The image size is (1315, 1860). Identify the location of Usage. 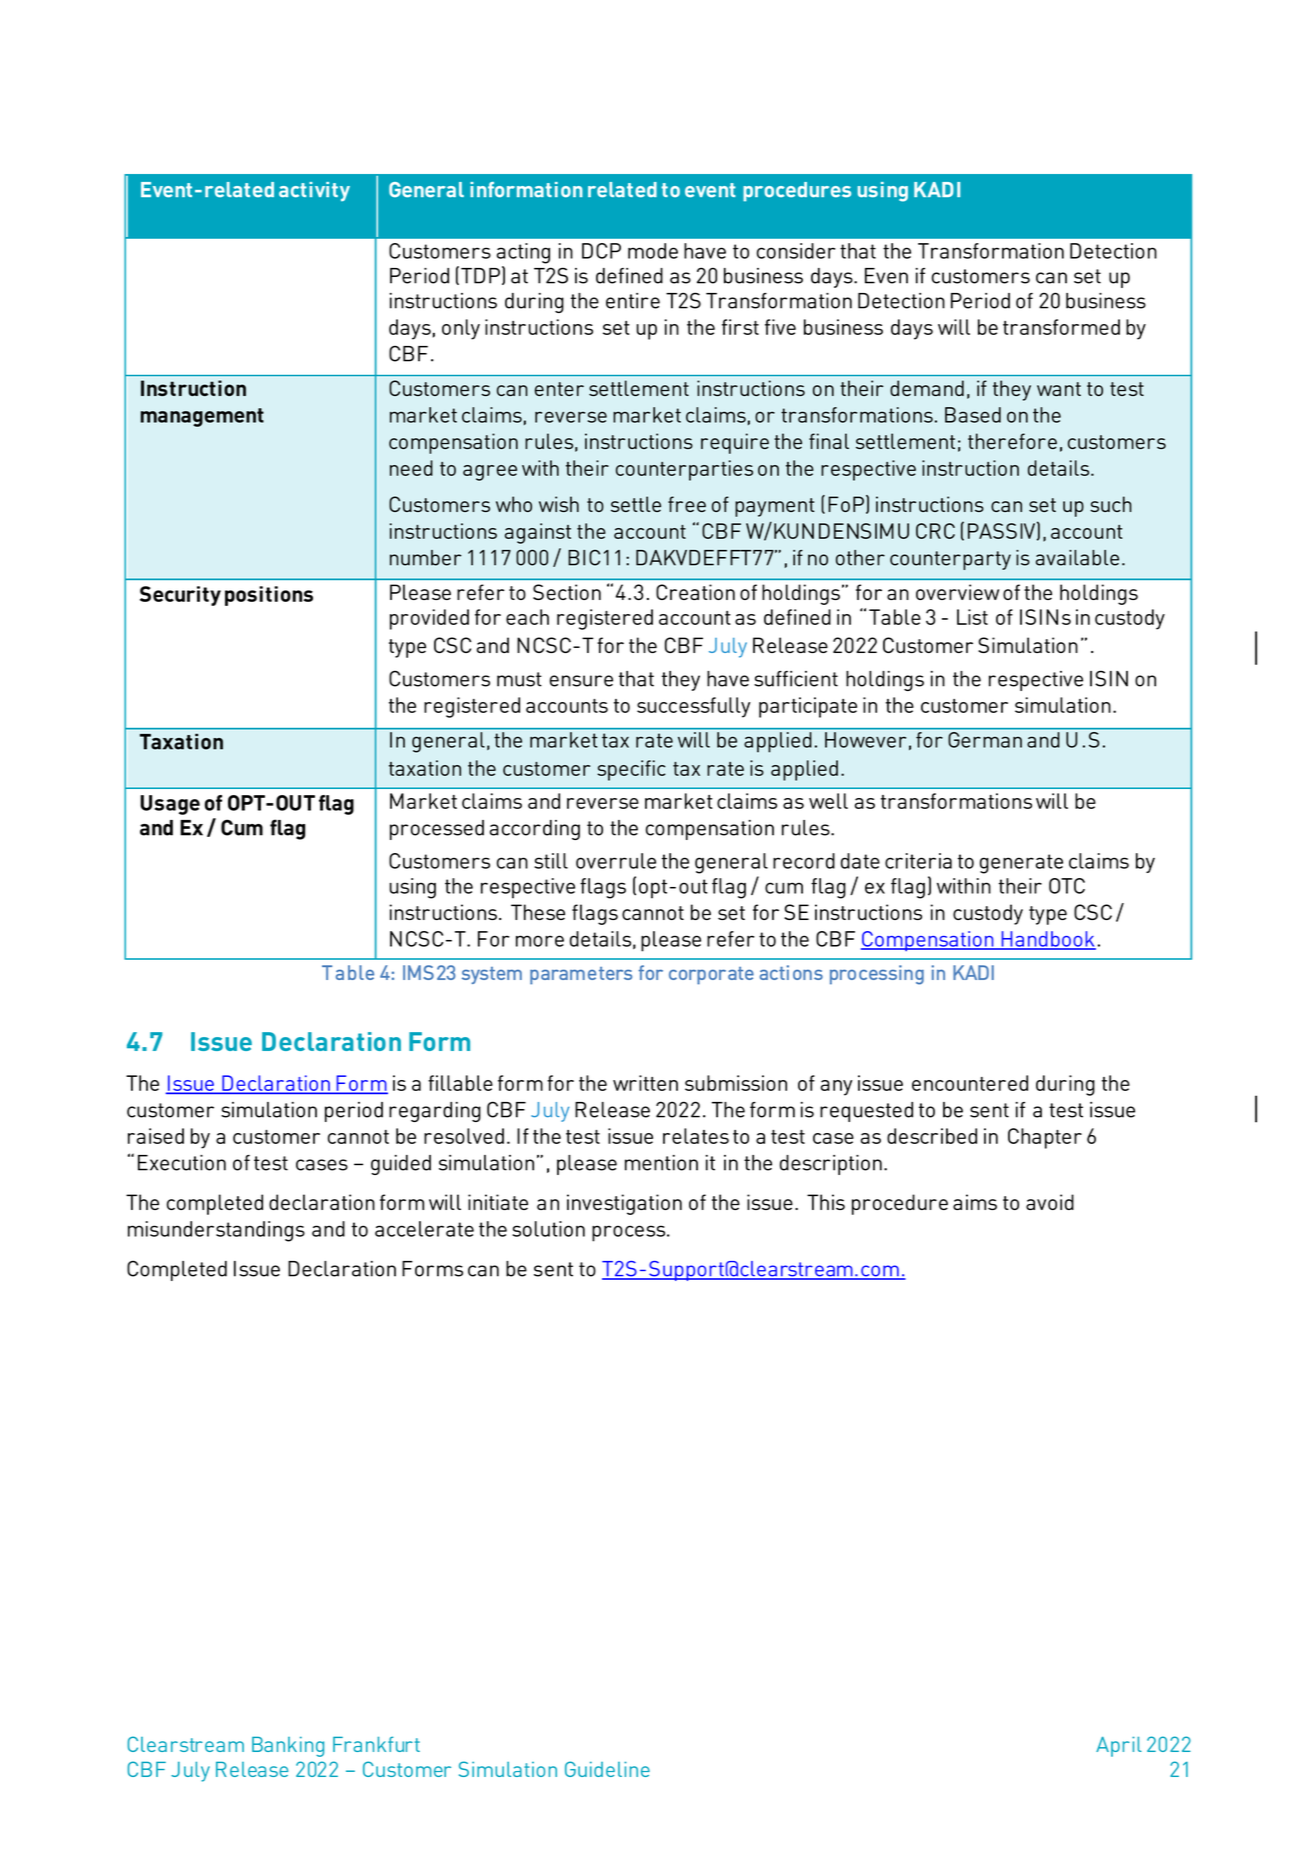
(170, 805).
